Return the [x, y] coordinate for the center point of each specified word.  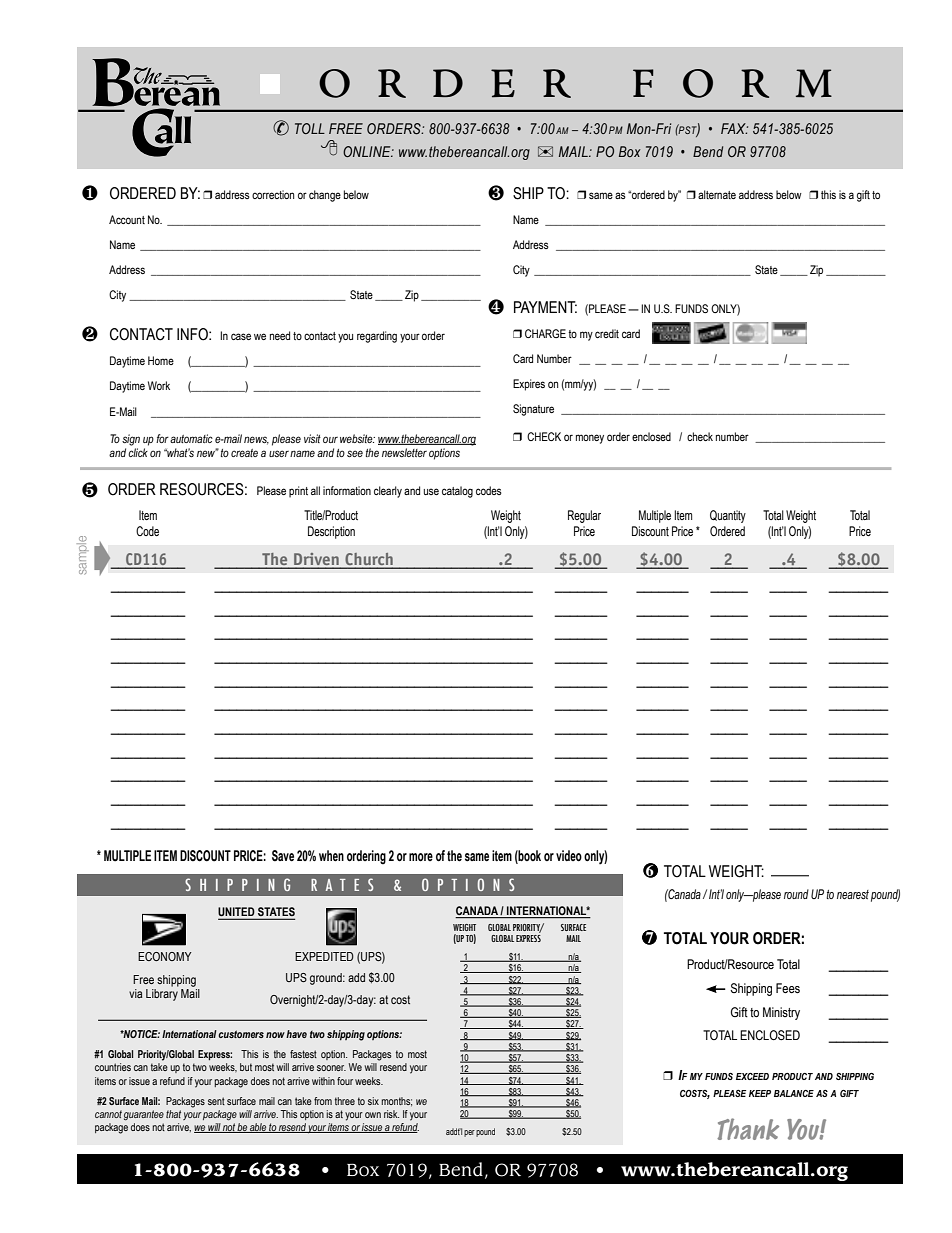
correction [273, 194]
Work [159, 385]
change [325, 196]
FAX [734, 128]
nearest [853, 894]
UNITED [237, 913]
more [421, 857]
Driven [316, 560]
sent [216, 1101]
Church [369, 560]
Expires [529, 385]
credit [607, 333]
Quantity [728, 516]
